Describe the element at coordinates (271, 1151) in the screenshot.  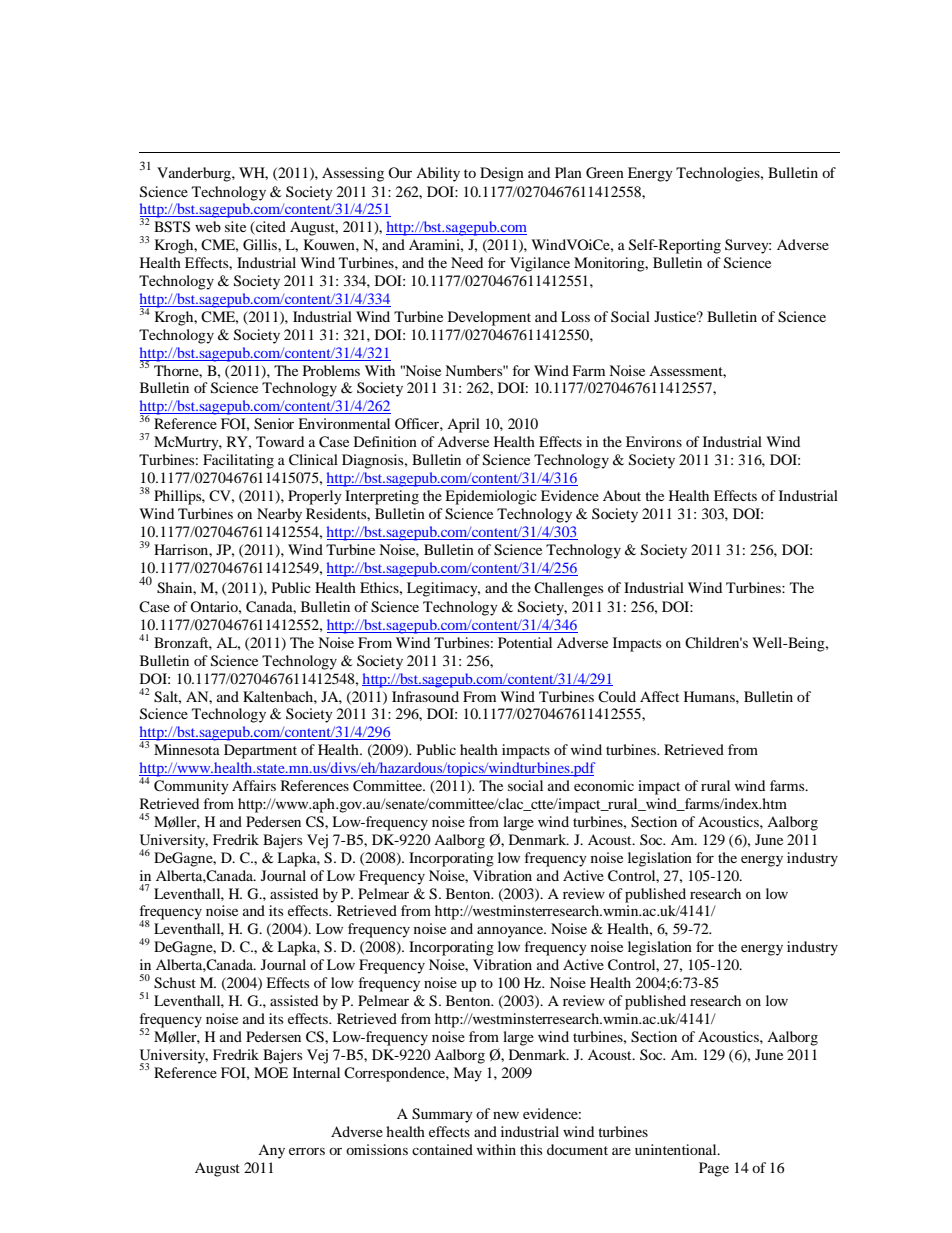
I see `Any` at that location.
